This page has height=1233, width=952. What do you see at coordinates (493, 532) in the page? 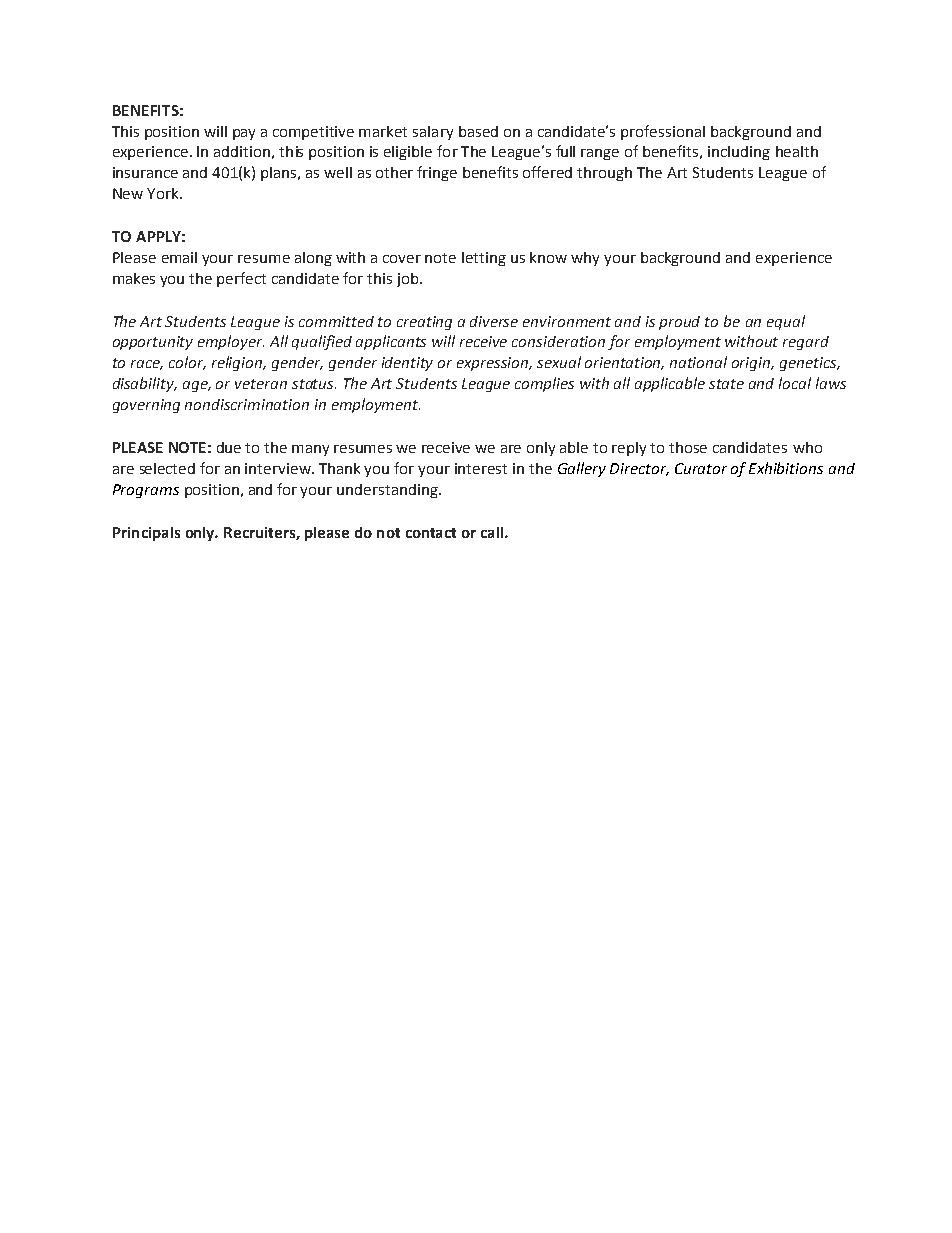
I see `call` at bounding box center [493, 532].
